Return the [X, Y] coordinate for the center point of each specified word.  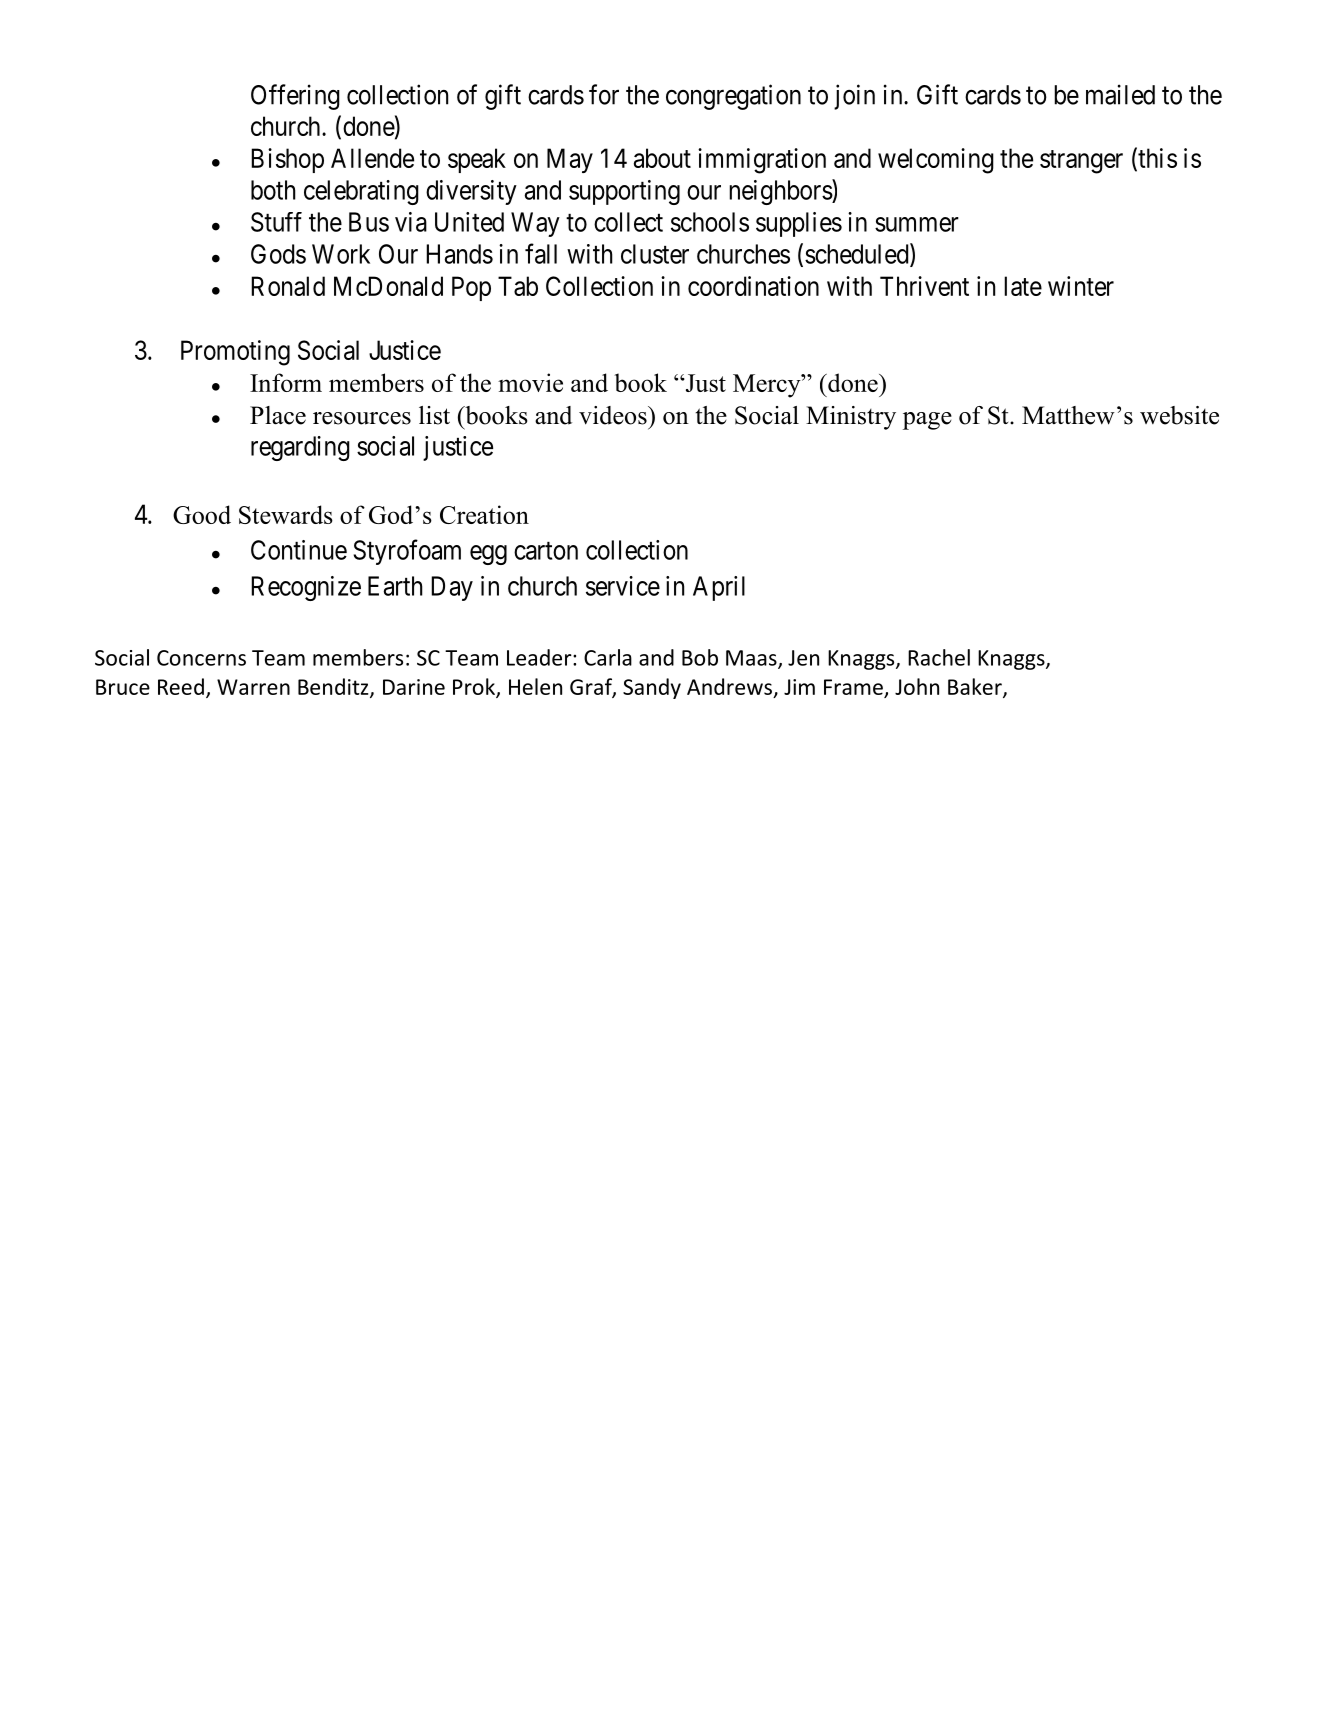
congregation [733, 97]
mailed [1120, 94]
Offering [295, 97]
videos [614, 415]
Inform [286, 382]
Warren [253, 687]
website [1179, 415]
